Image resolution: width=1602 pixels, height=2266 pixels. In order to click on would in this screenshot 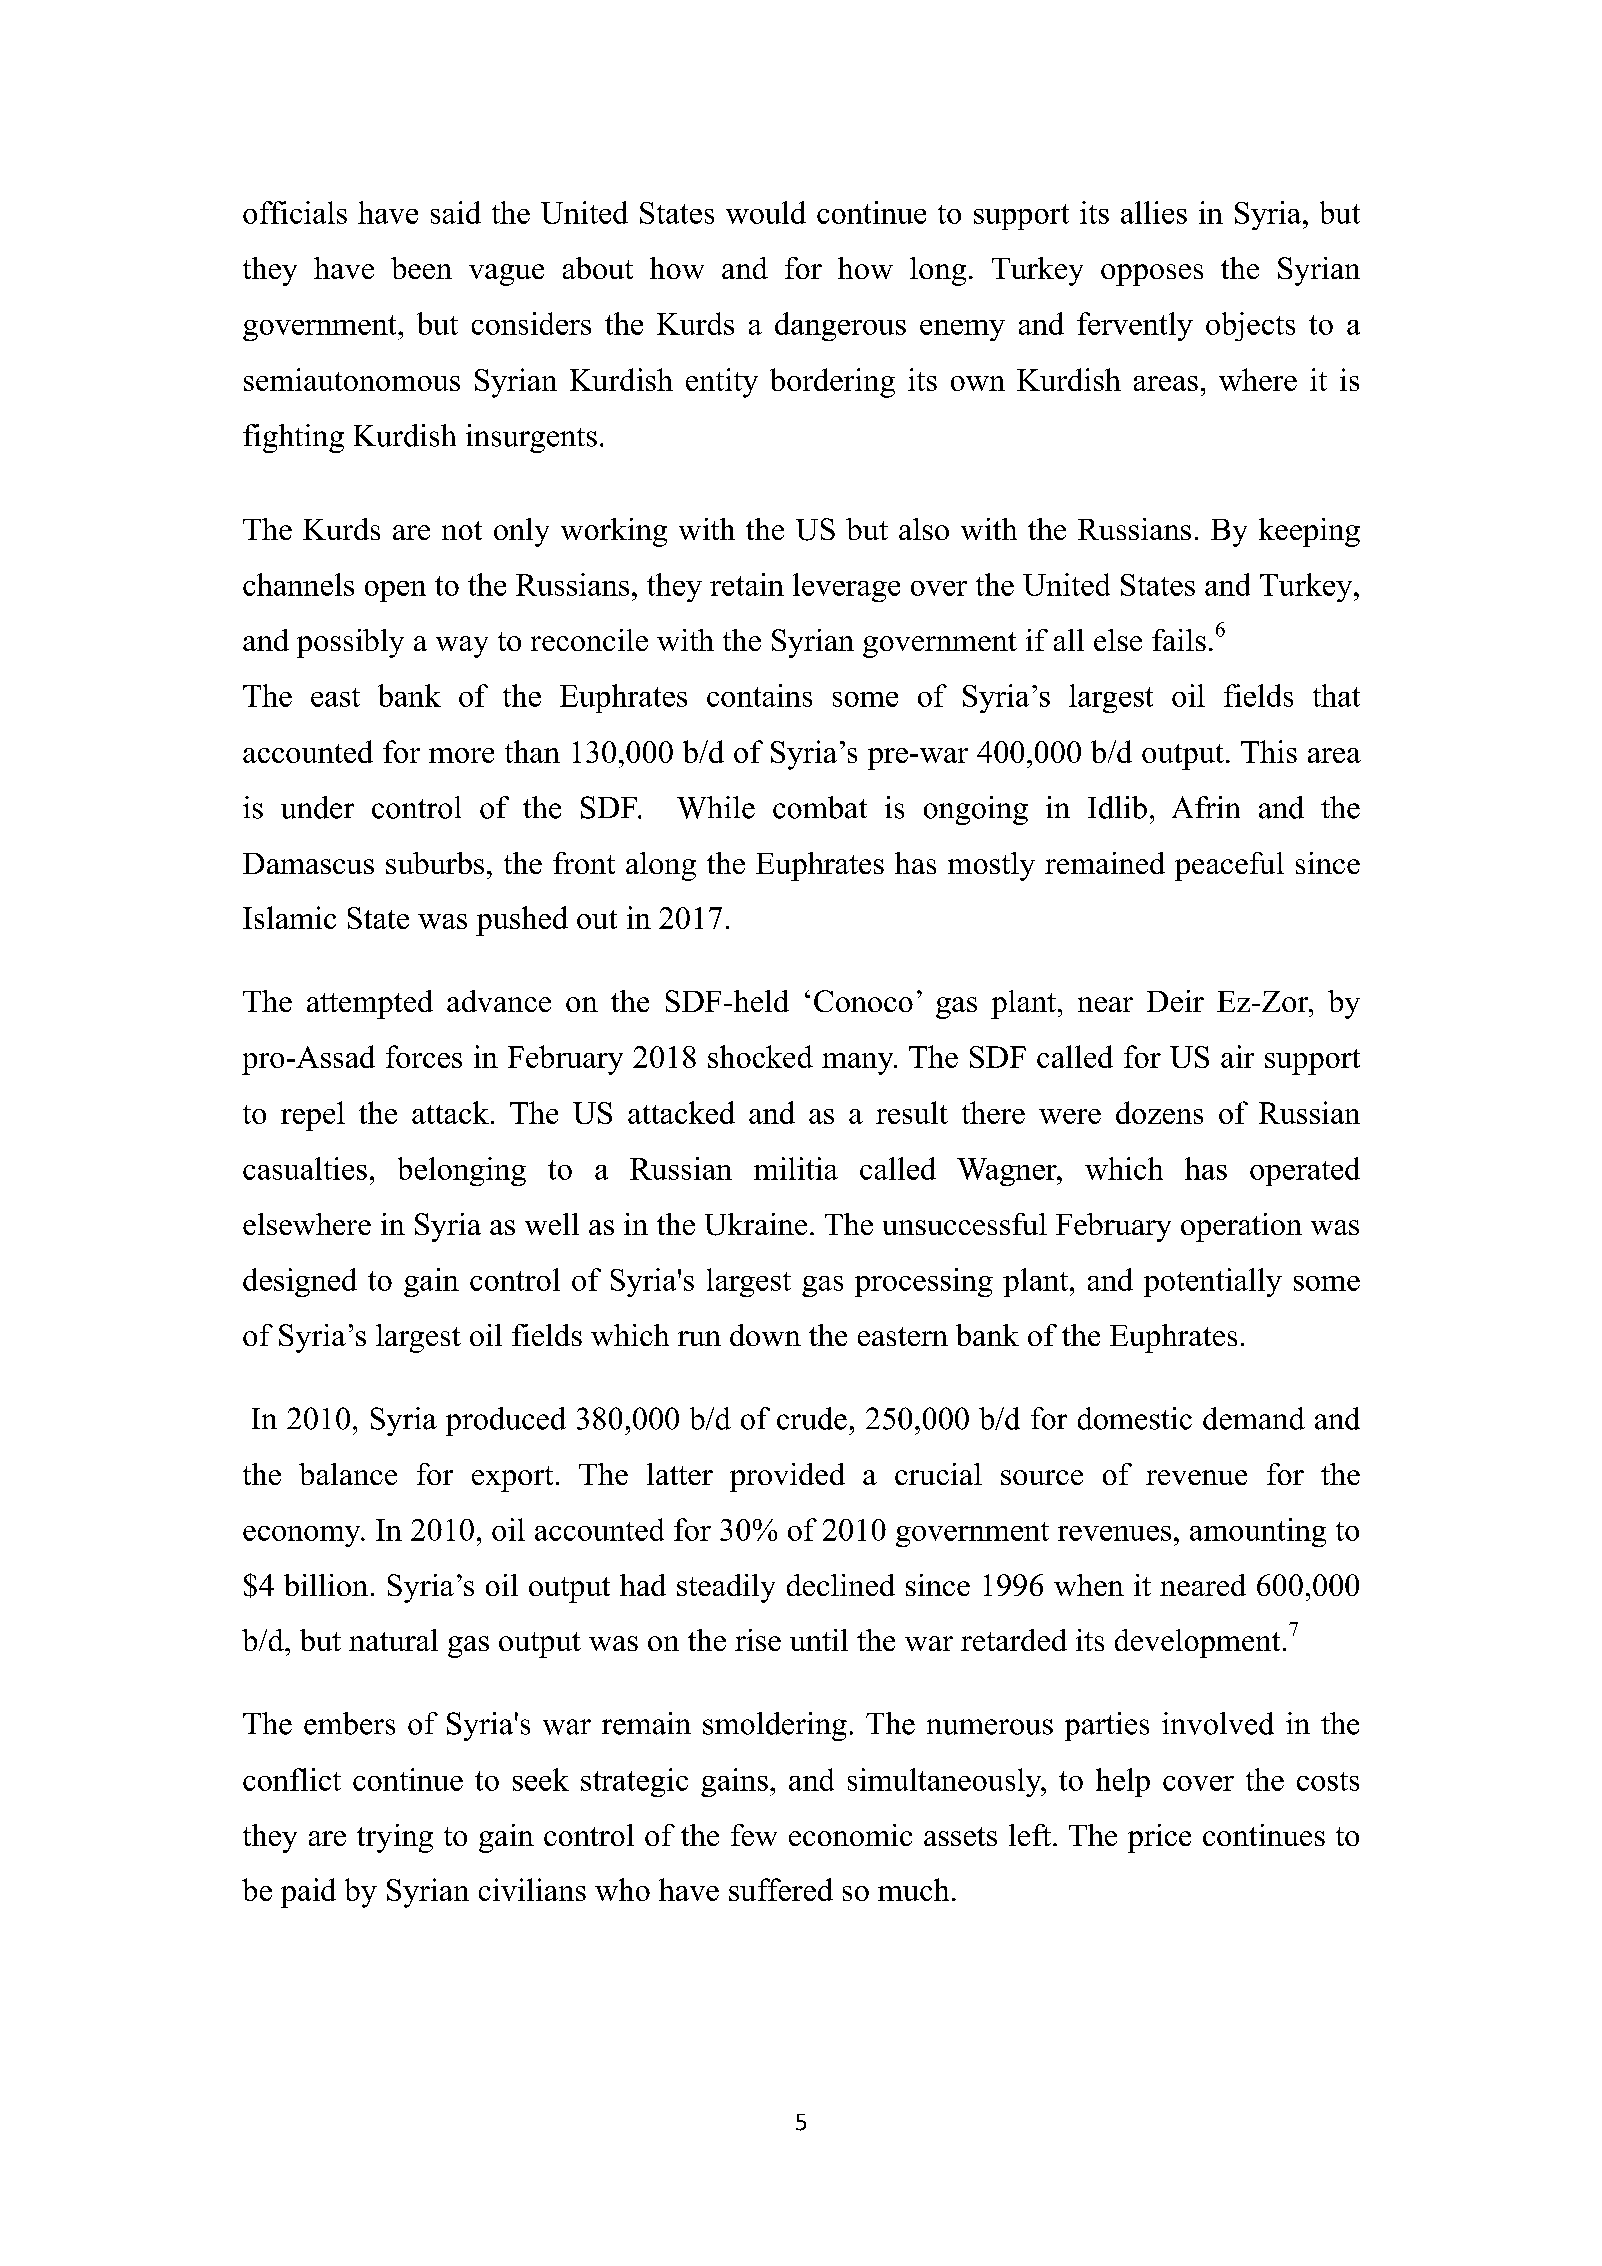, I will do `click(766, 212)`.
